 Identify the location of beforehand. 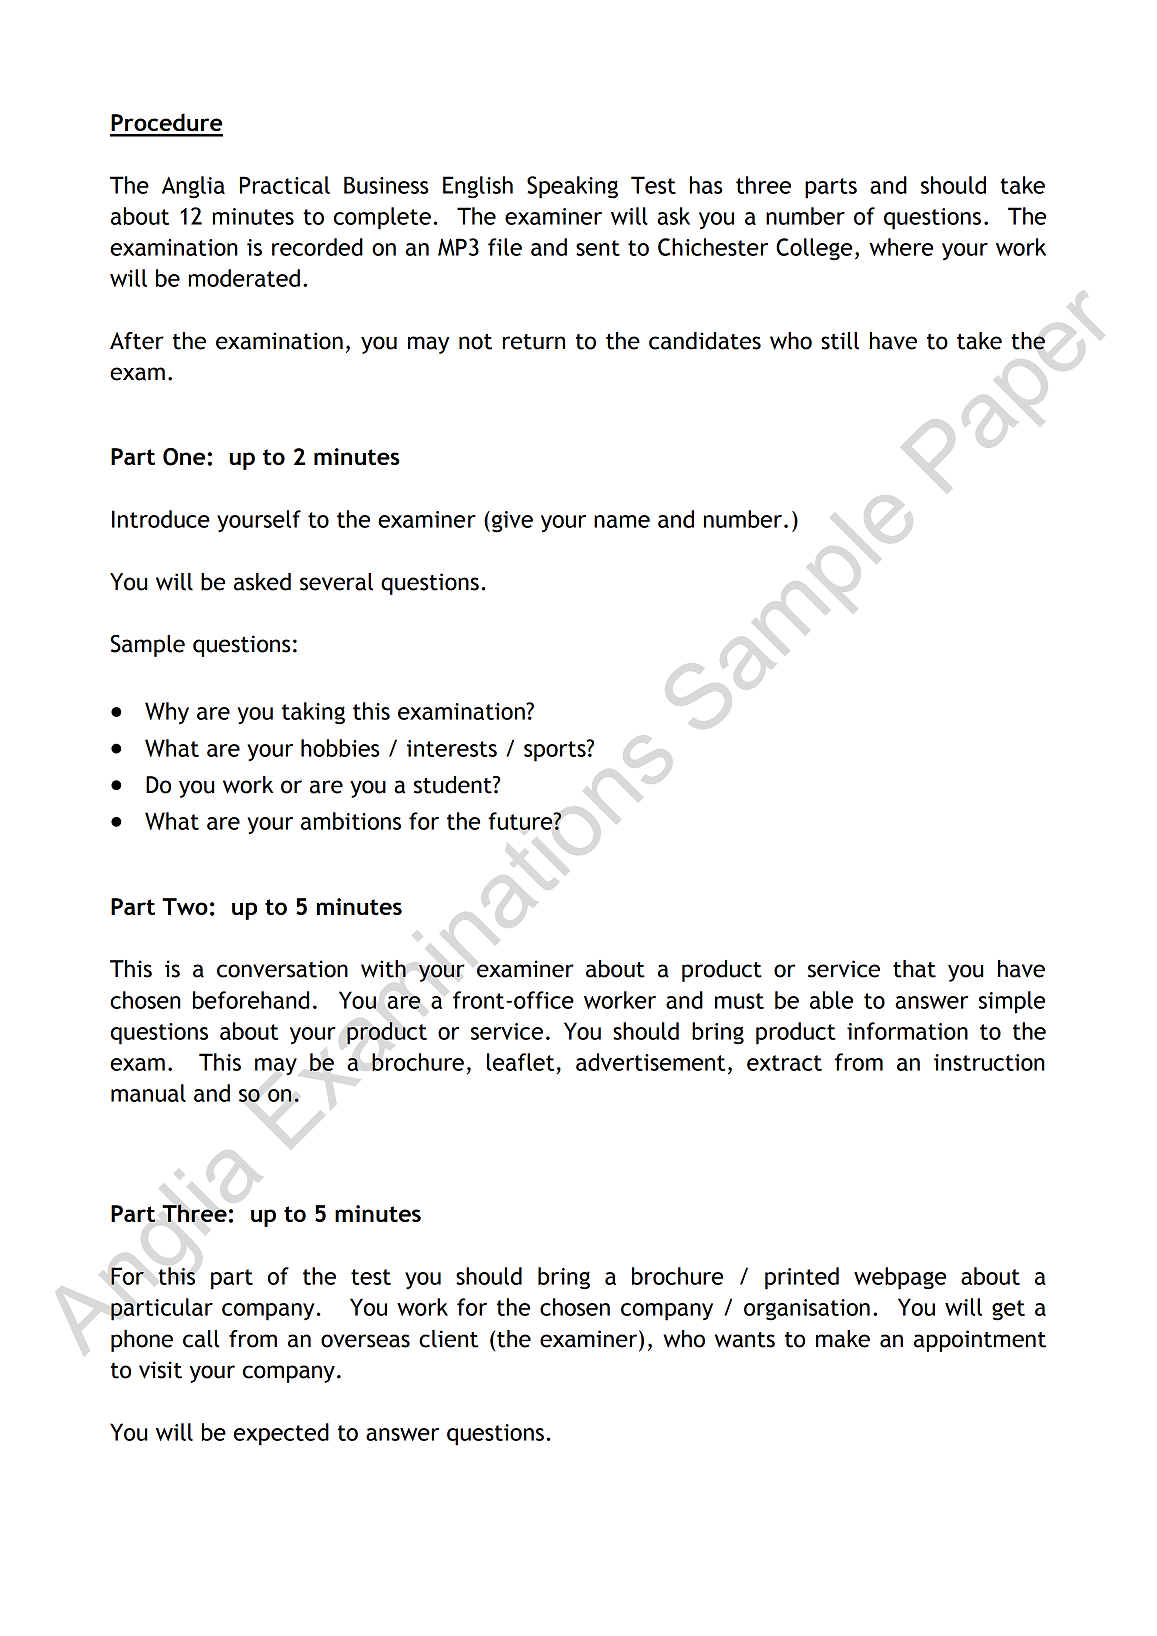
(251, 1000).
